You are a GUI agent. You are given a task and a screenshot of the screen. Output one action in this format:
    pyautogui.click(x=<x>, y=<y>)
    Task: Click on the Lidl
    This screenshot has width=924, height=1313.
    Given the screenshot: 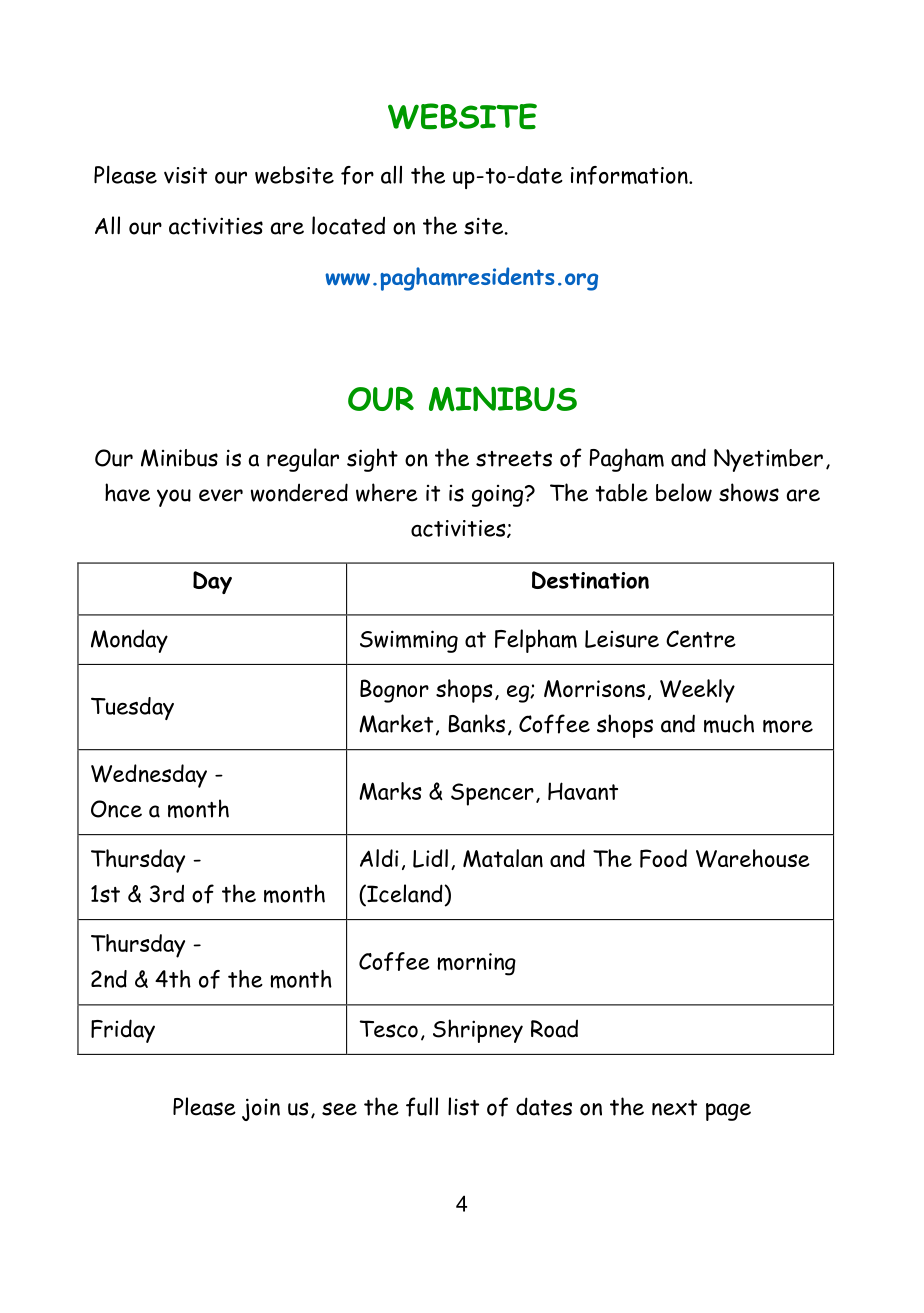 What is the action you would take?
    pyautogui.click(x=430, y=858)
